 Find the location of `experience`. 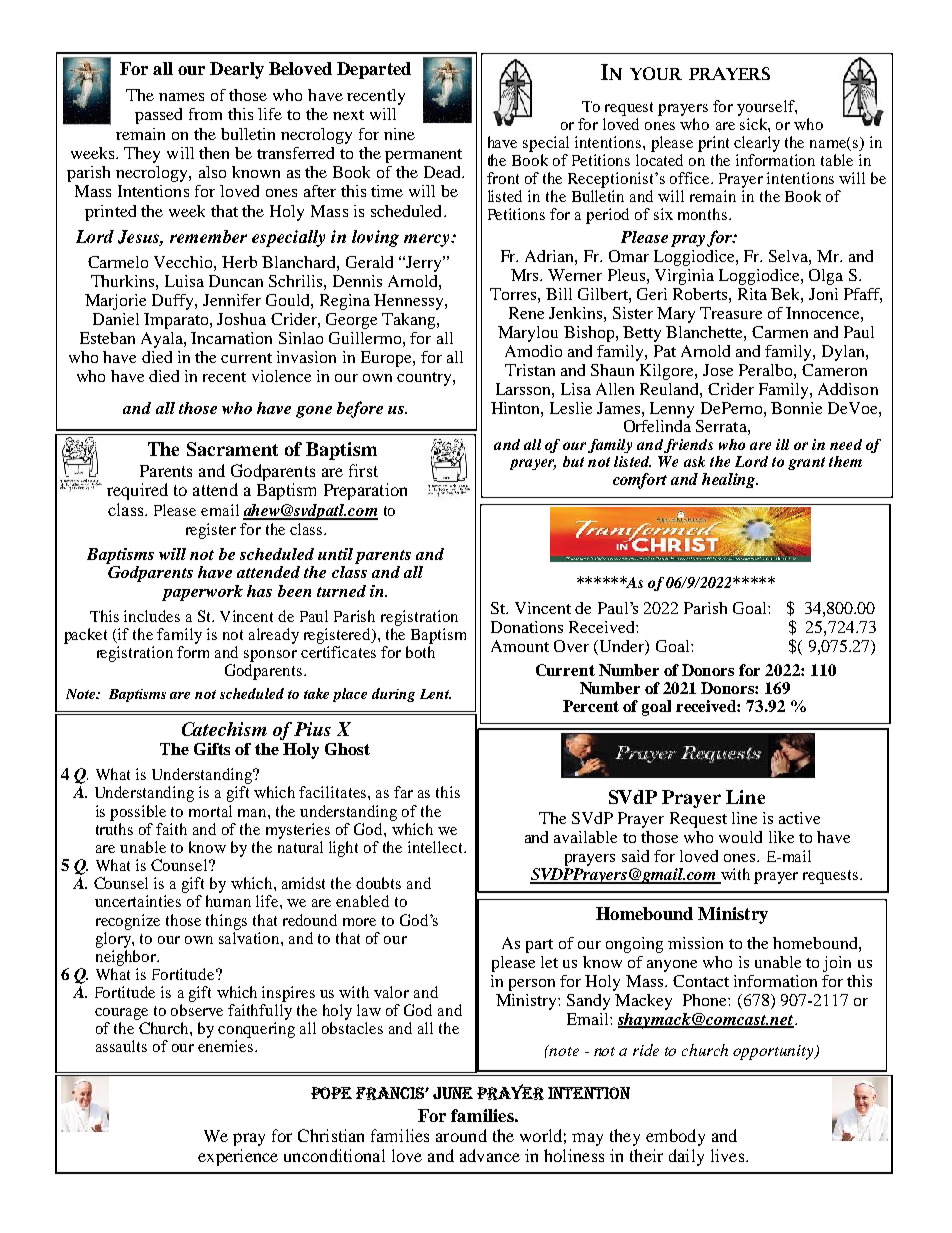

experience is located at coordinates (238, 1157).
